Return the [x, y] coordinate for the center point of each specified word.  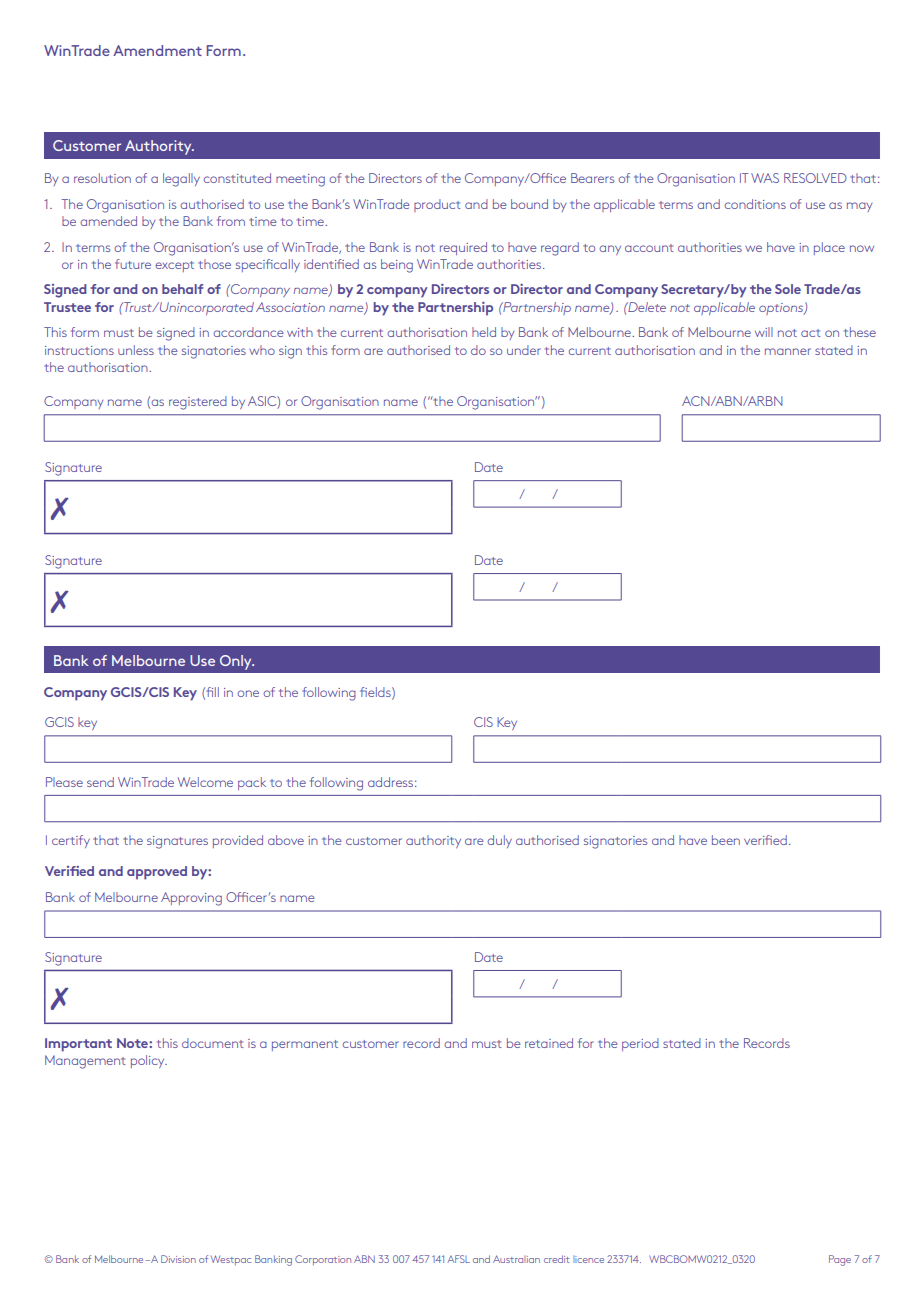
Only [237, 662]
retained [549, 1043]
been [726, 840]
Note [133, 1043]
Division [178, 1259]
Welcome [205, 782]
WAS [765, 178]
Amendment [157, 50]
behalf [182, 289]
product [437, 205]
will [764, 332]
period [640, 1044]
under [524, 350]
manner [788, 351]
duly [499, 841]
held [484, 332]
